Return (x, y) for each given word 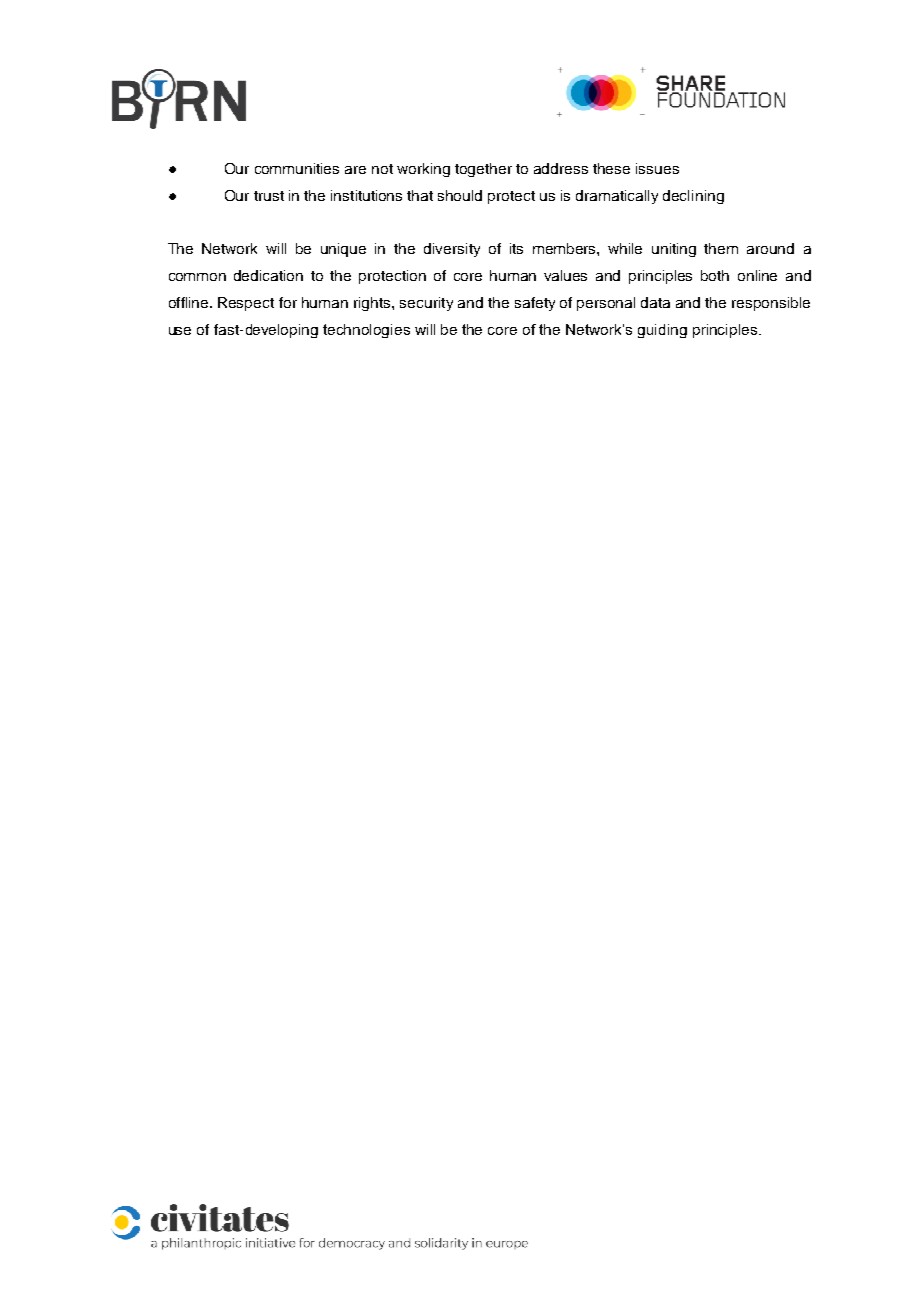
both (715, 275)
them (721, 248)
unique (343, 250)
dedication (268, 275)
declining (693, 197)
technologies (366, 331)
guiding (662, 331)
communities (297, 168)
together (483, 170)
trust (269, 196)
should (460, 195)
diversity (452, 250)
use (180, 331)
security (426, 304)
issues (657, 168)
